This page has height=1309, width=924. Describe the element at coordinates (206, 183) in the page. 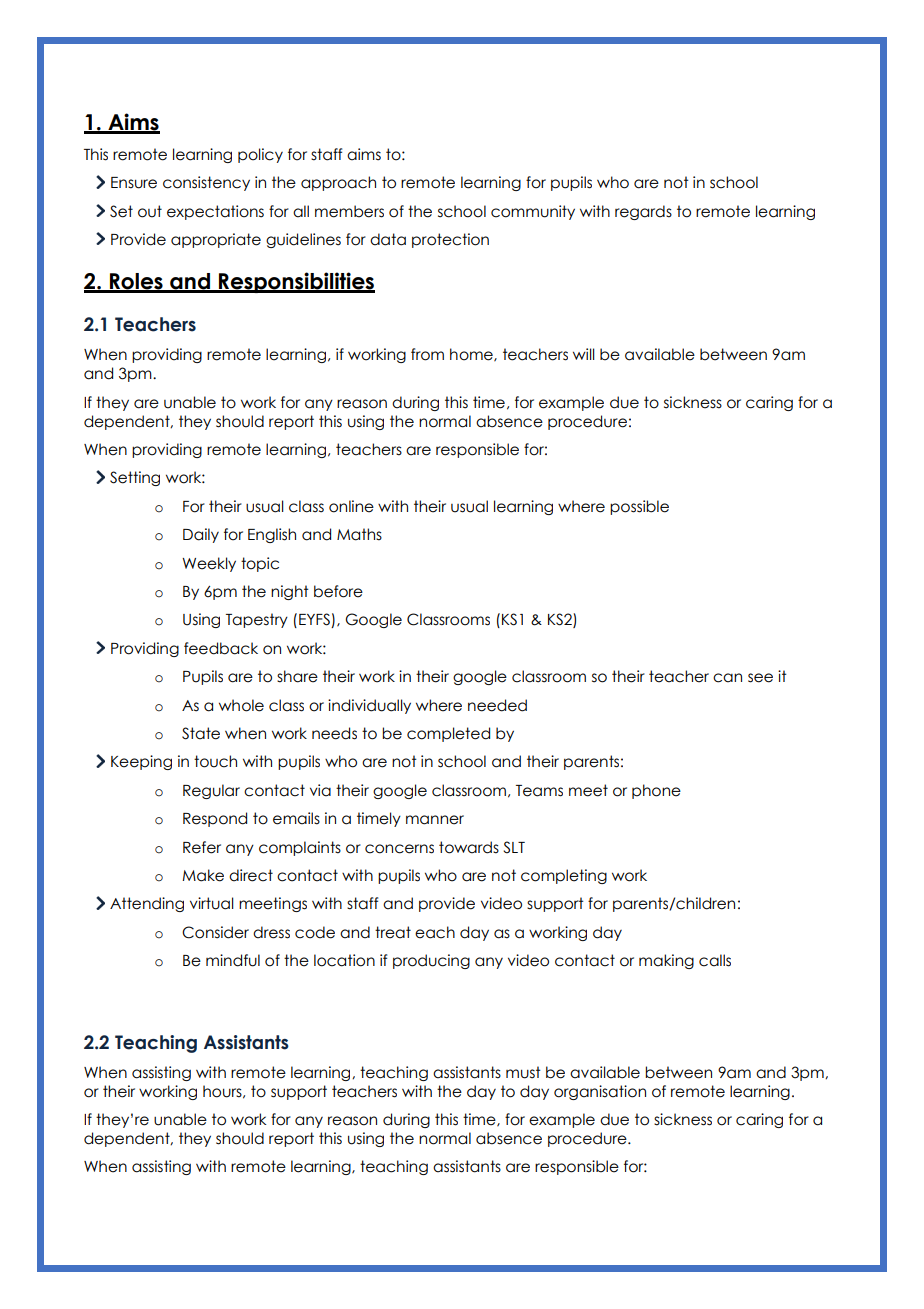

I see `consistency` at that location.
